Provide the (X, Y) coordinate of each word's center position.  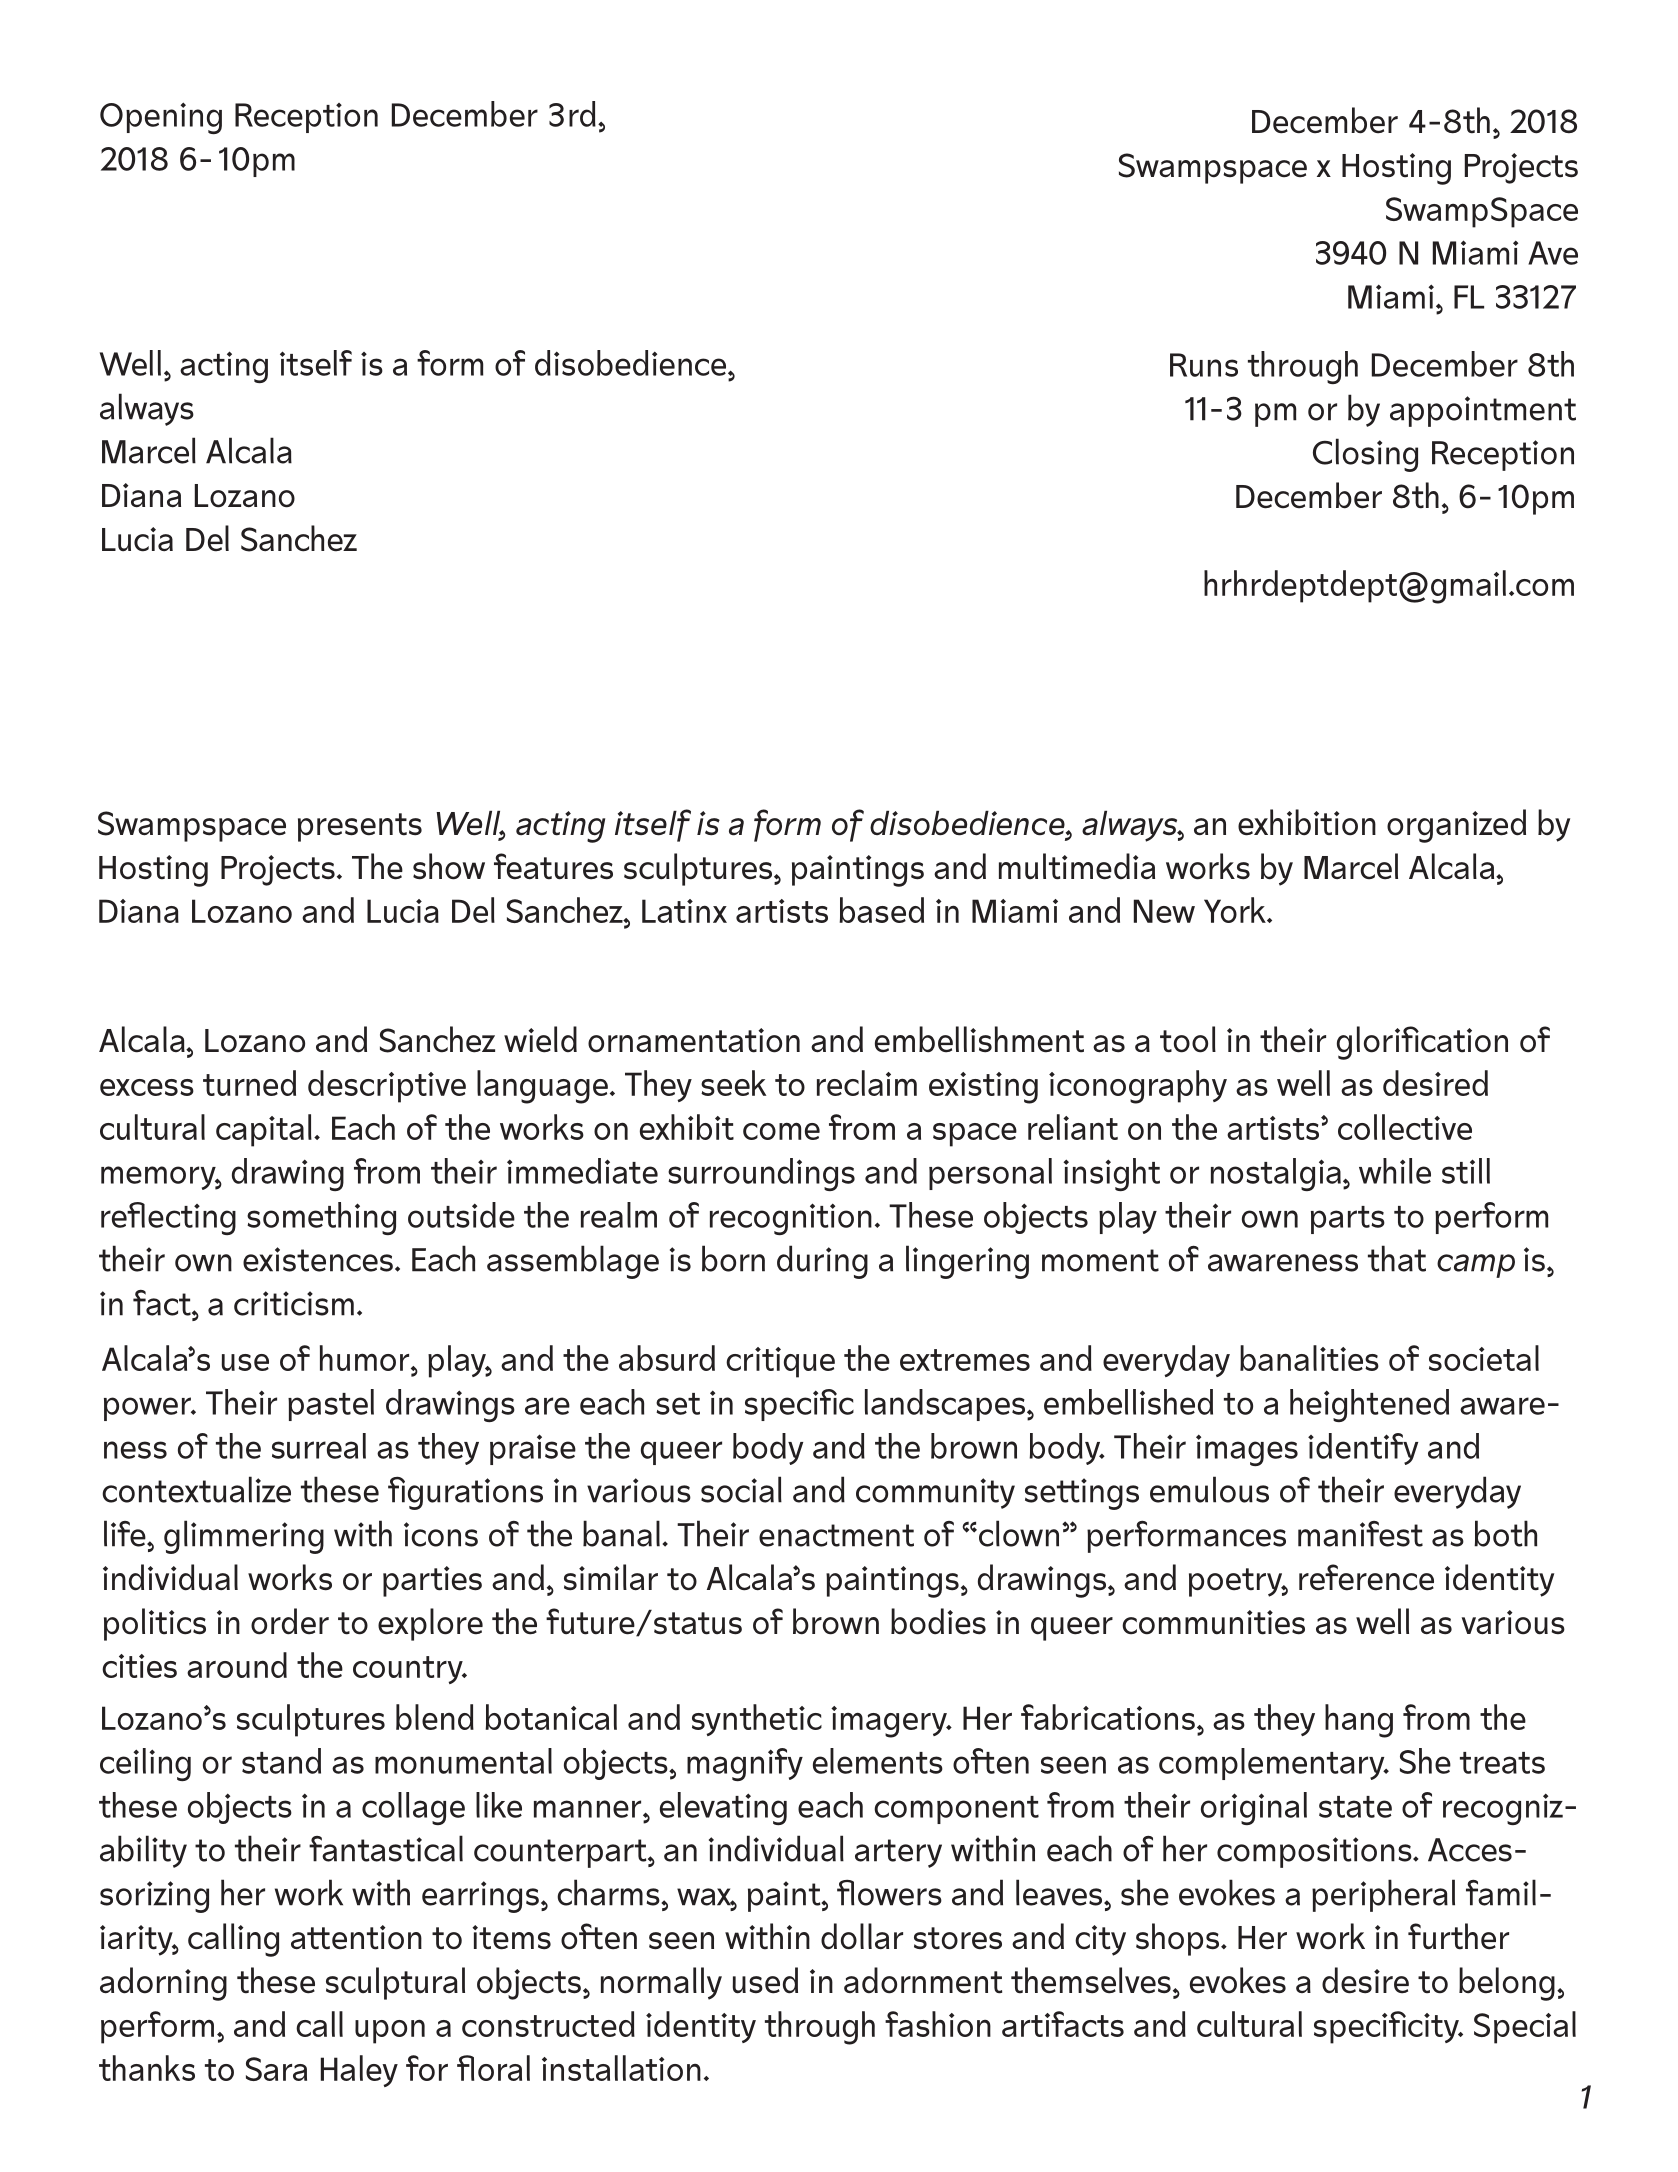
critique (780, 1362)
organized (1456, 826)
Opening (161, 118)
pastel (331, 1405)
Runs (1204, 365)
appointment (1483, 411)
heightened (1369, 1405)
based (882, 910)
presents (360, 827)
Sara (276, 2069)
